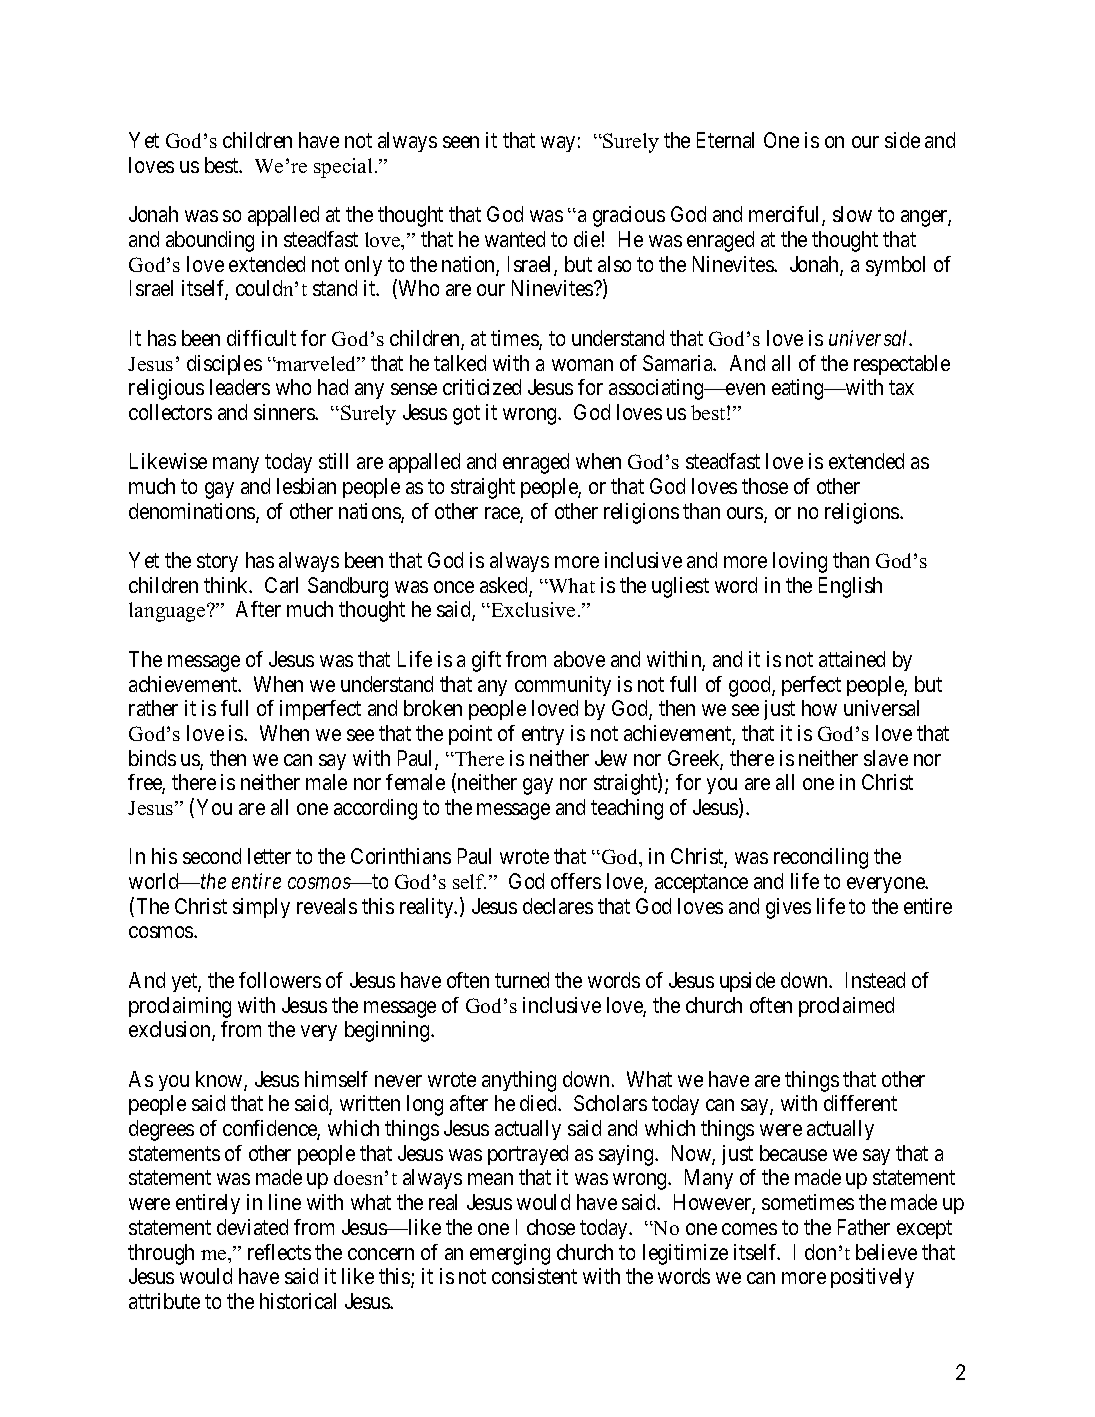 Image resolution: width=1095 pixels, height=1417 pixels. What do you see at coordinates (261, 908) in the document?
I see `simply` at bounding box center [261, 908].
